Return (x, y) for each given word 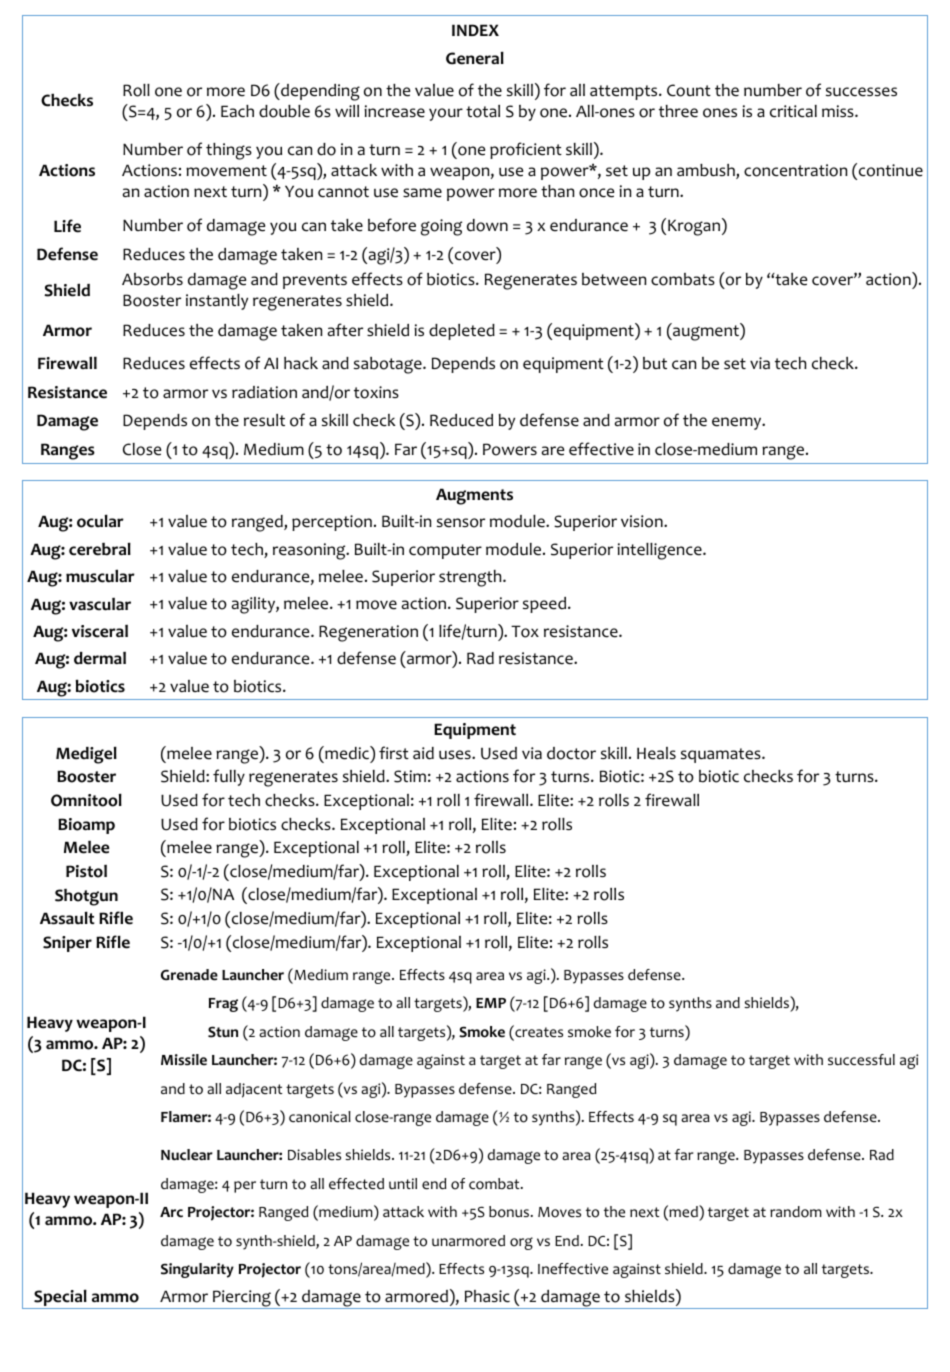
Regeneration (368, 633)
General (475, 58)
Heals (656, 753)
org (521, 1243)
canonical (320, 1117)
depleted (462, 332)
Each (237, 111)
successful (861, 1060)
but (655, 363)
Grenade (189, 975)
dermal (100, 658)
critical (793, 111)
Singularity (197, 1270)
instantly (217, 302)
